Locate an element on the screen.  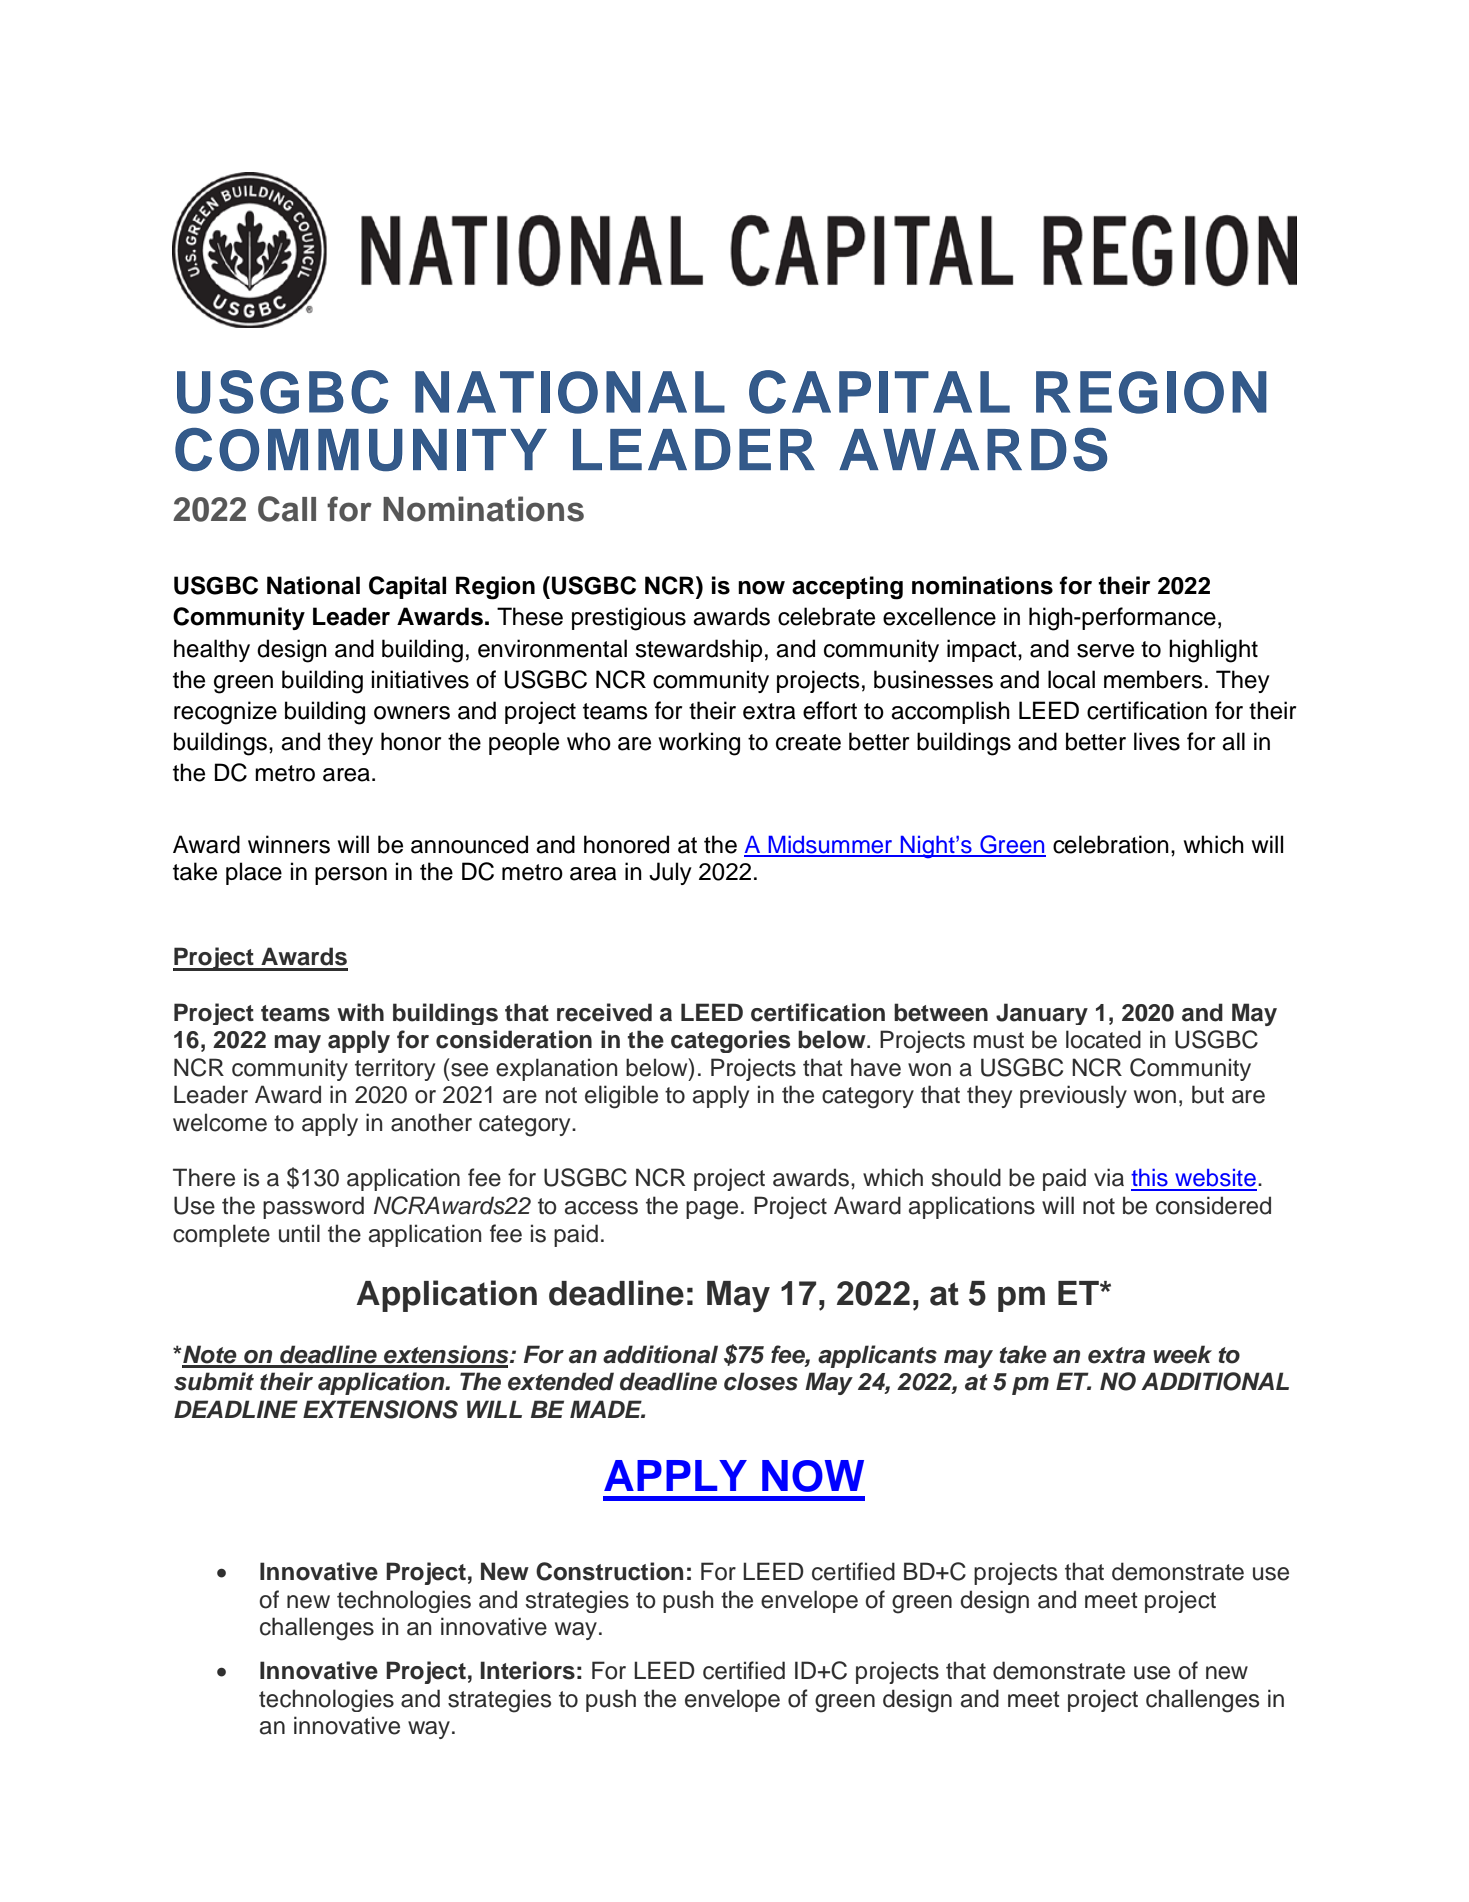
Interiors is located at coordinates (527, 1670).
